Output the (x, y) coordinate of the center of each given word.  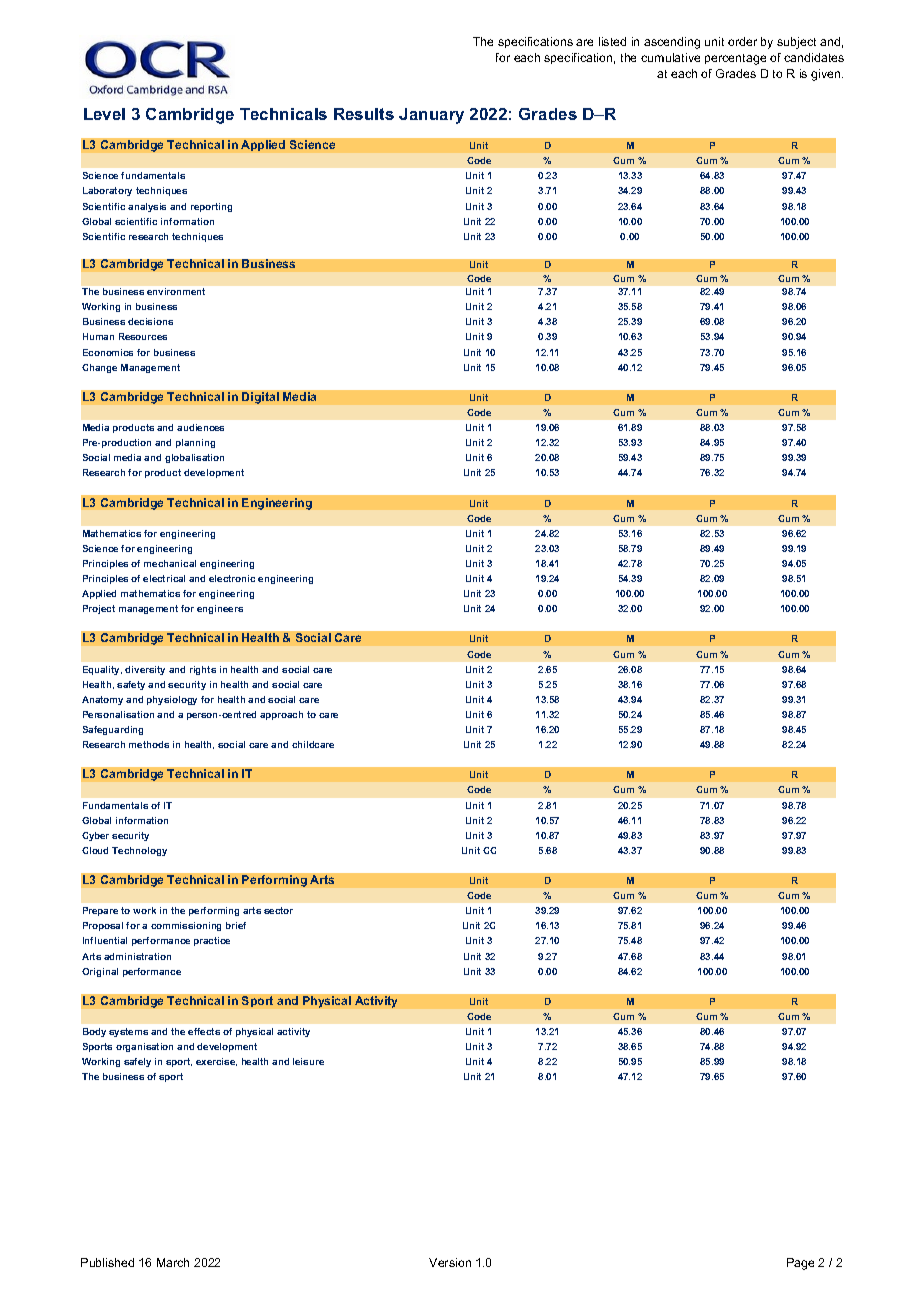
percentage (735, 59)
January (431, 116)
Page (800, 1264)
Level (104, 114)
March (173, 1262)
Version (450, 1262)
